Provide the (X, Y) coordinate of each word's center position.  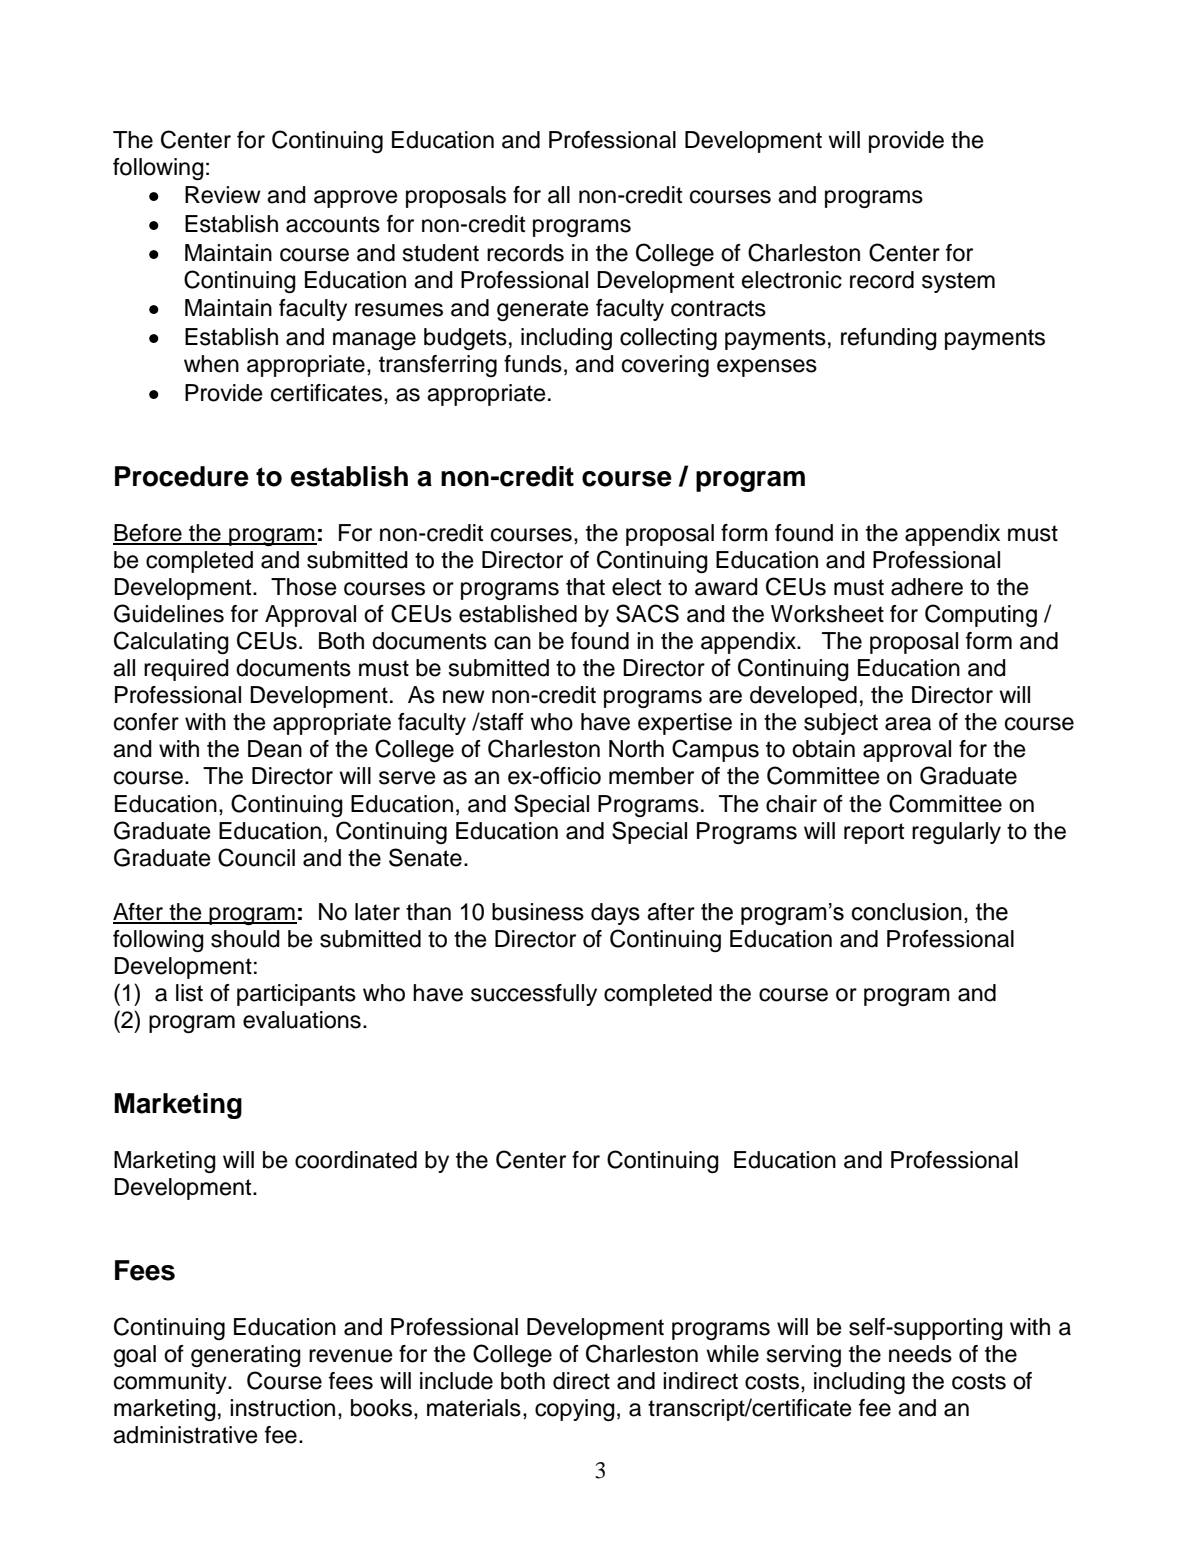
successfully (534, 995)
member (651, 776)
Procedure (182, 476)
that (585, 587)
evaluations (302, 1020)
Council (256, 857)
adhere (927, 587)
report (874, 833)
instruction (282, 1408)
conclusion (907, 912)
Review (223, 195)
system (958, 282)
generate (543, 310)
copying (575, 1410)
